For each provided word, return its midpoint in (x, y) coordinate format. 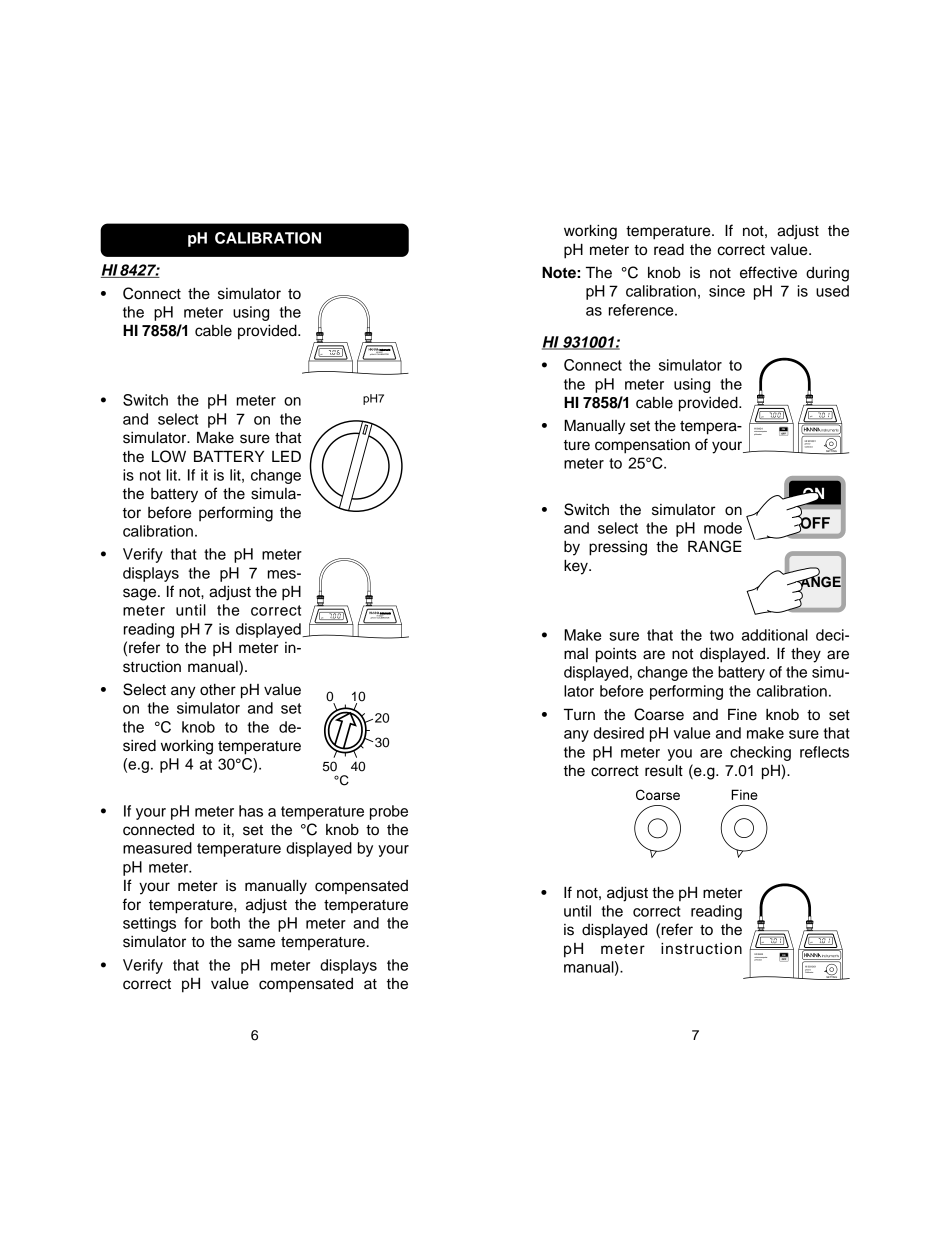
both (225, 923)
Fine (742, 714)
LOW (169, 456)
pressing (618, 548)
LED (286, 456)
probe (389, 812)
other (218, 690)
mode (723, 528)
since (727, 291)
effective (768, 272)
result (664, 770)
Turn (579, 714)
